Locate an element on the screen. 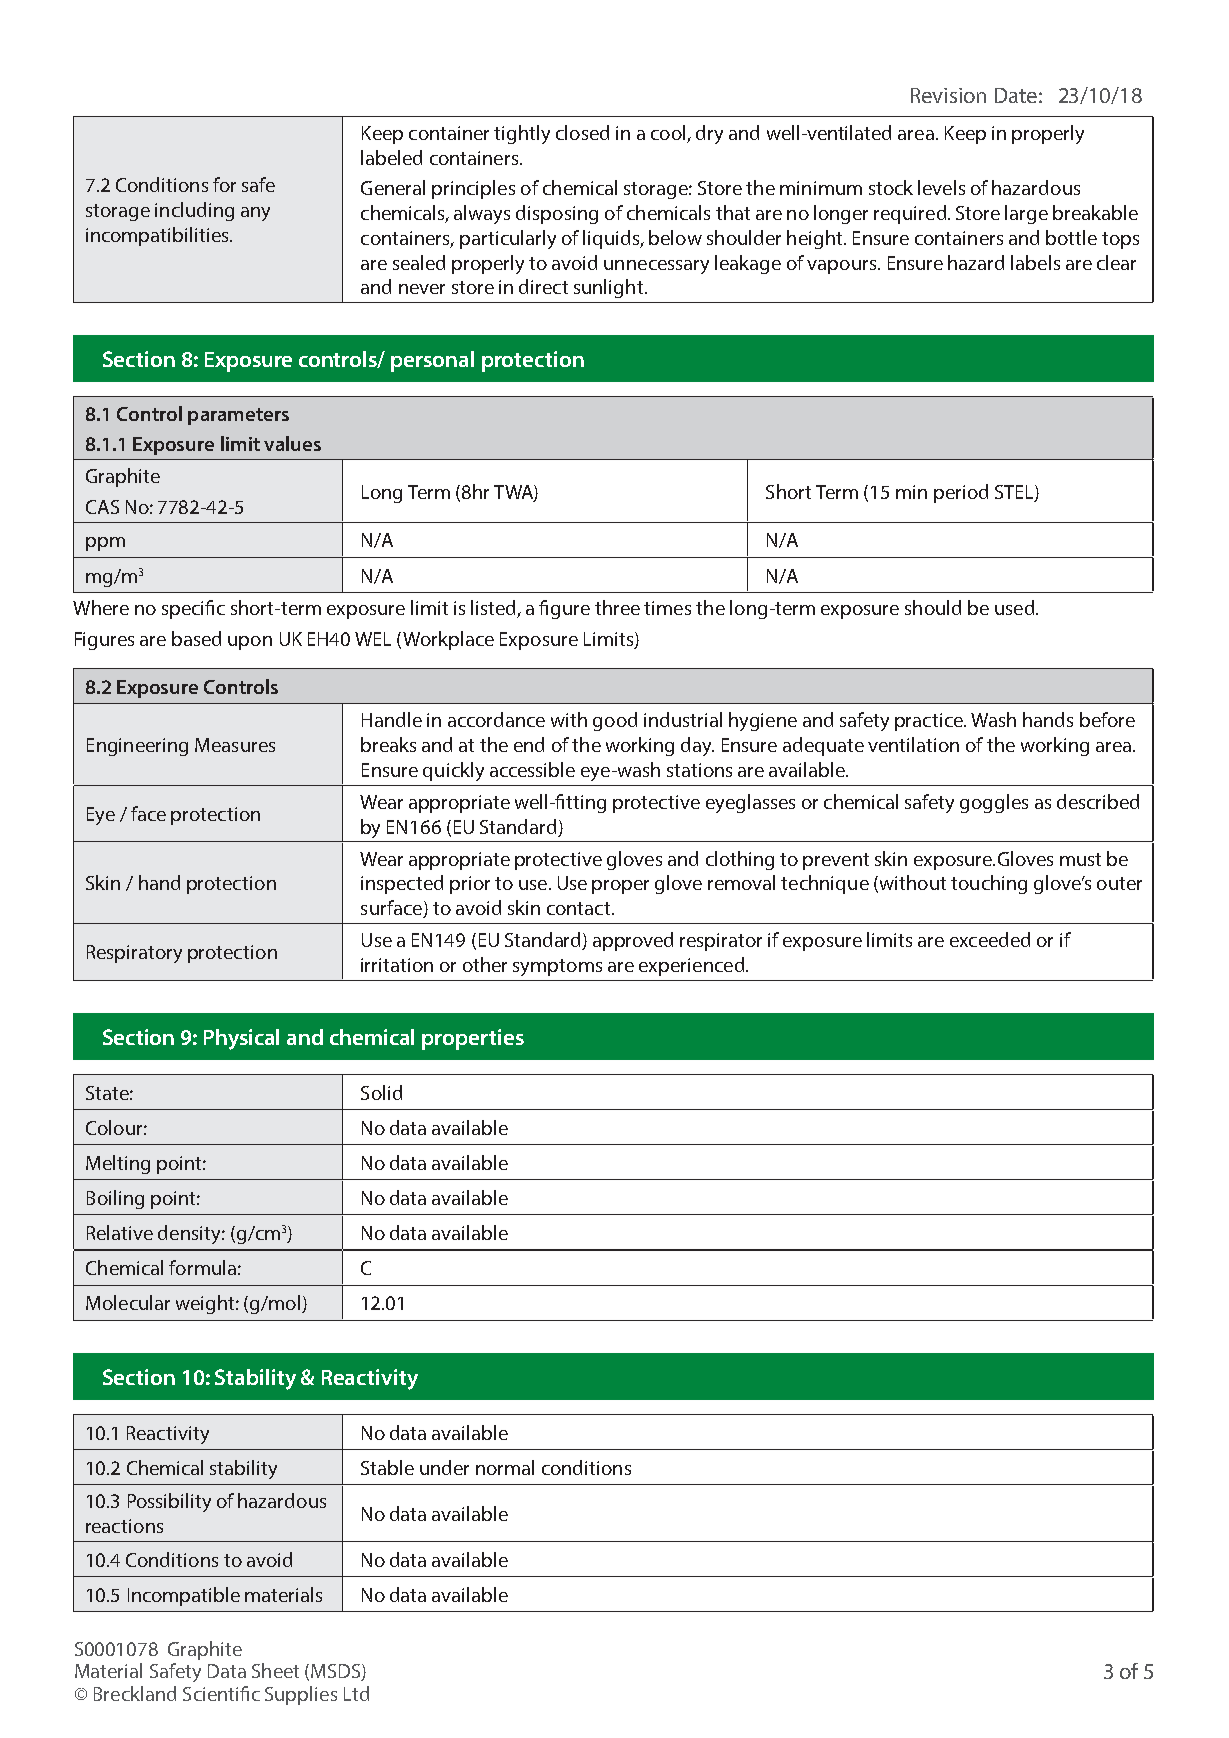  experienced is located at coordinates (691, 966).
